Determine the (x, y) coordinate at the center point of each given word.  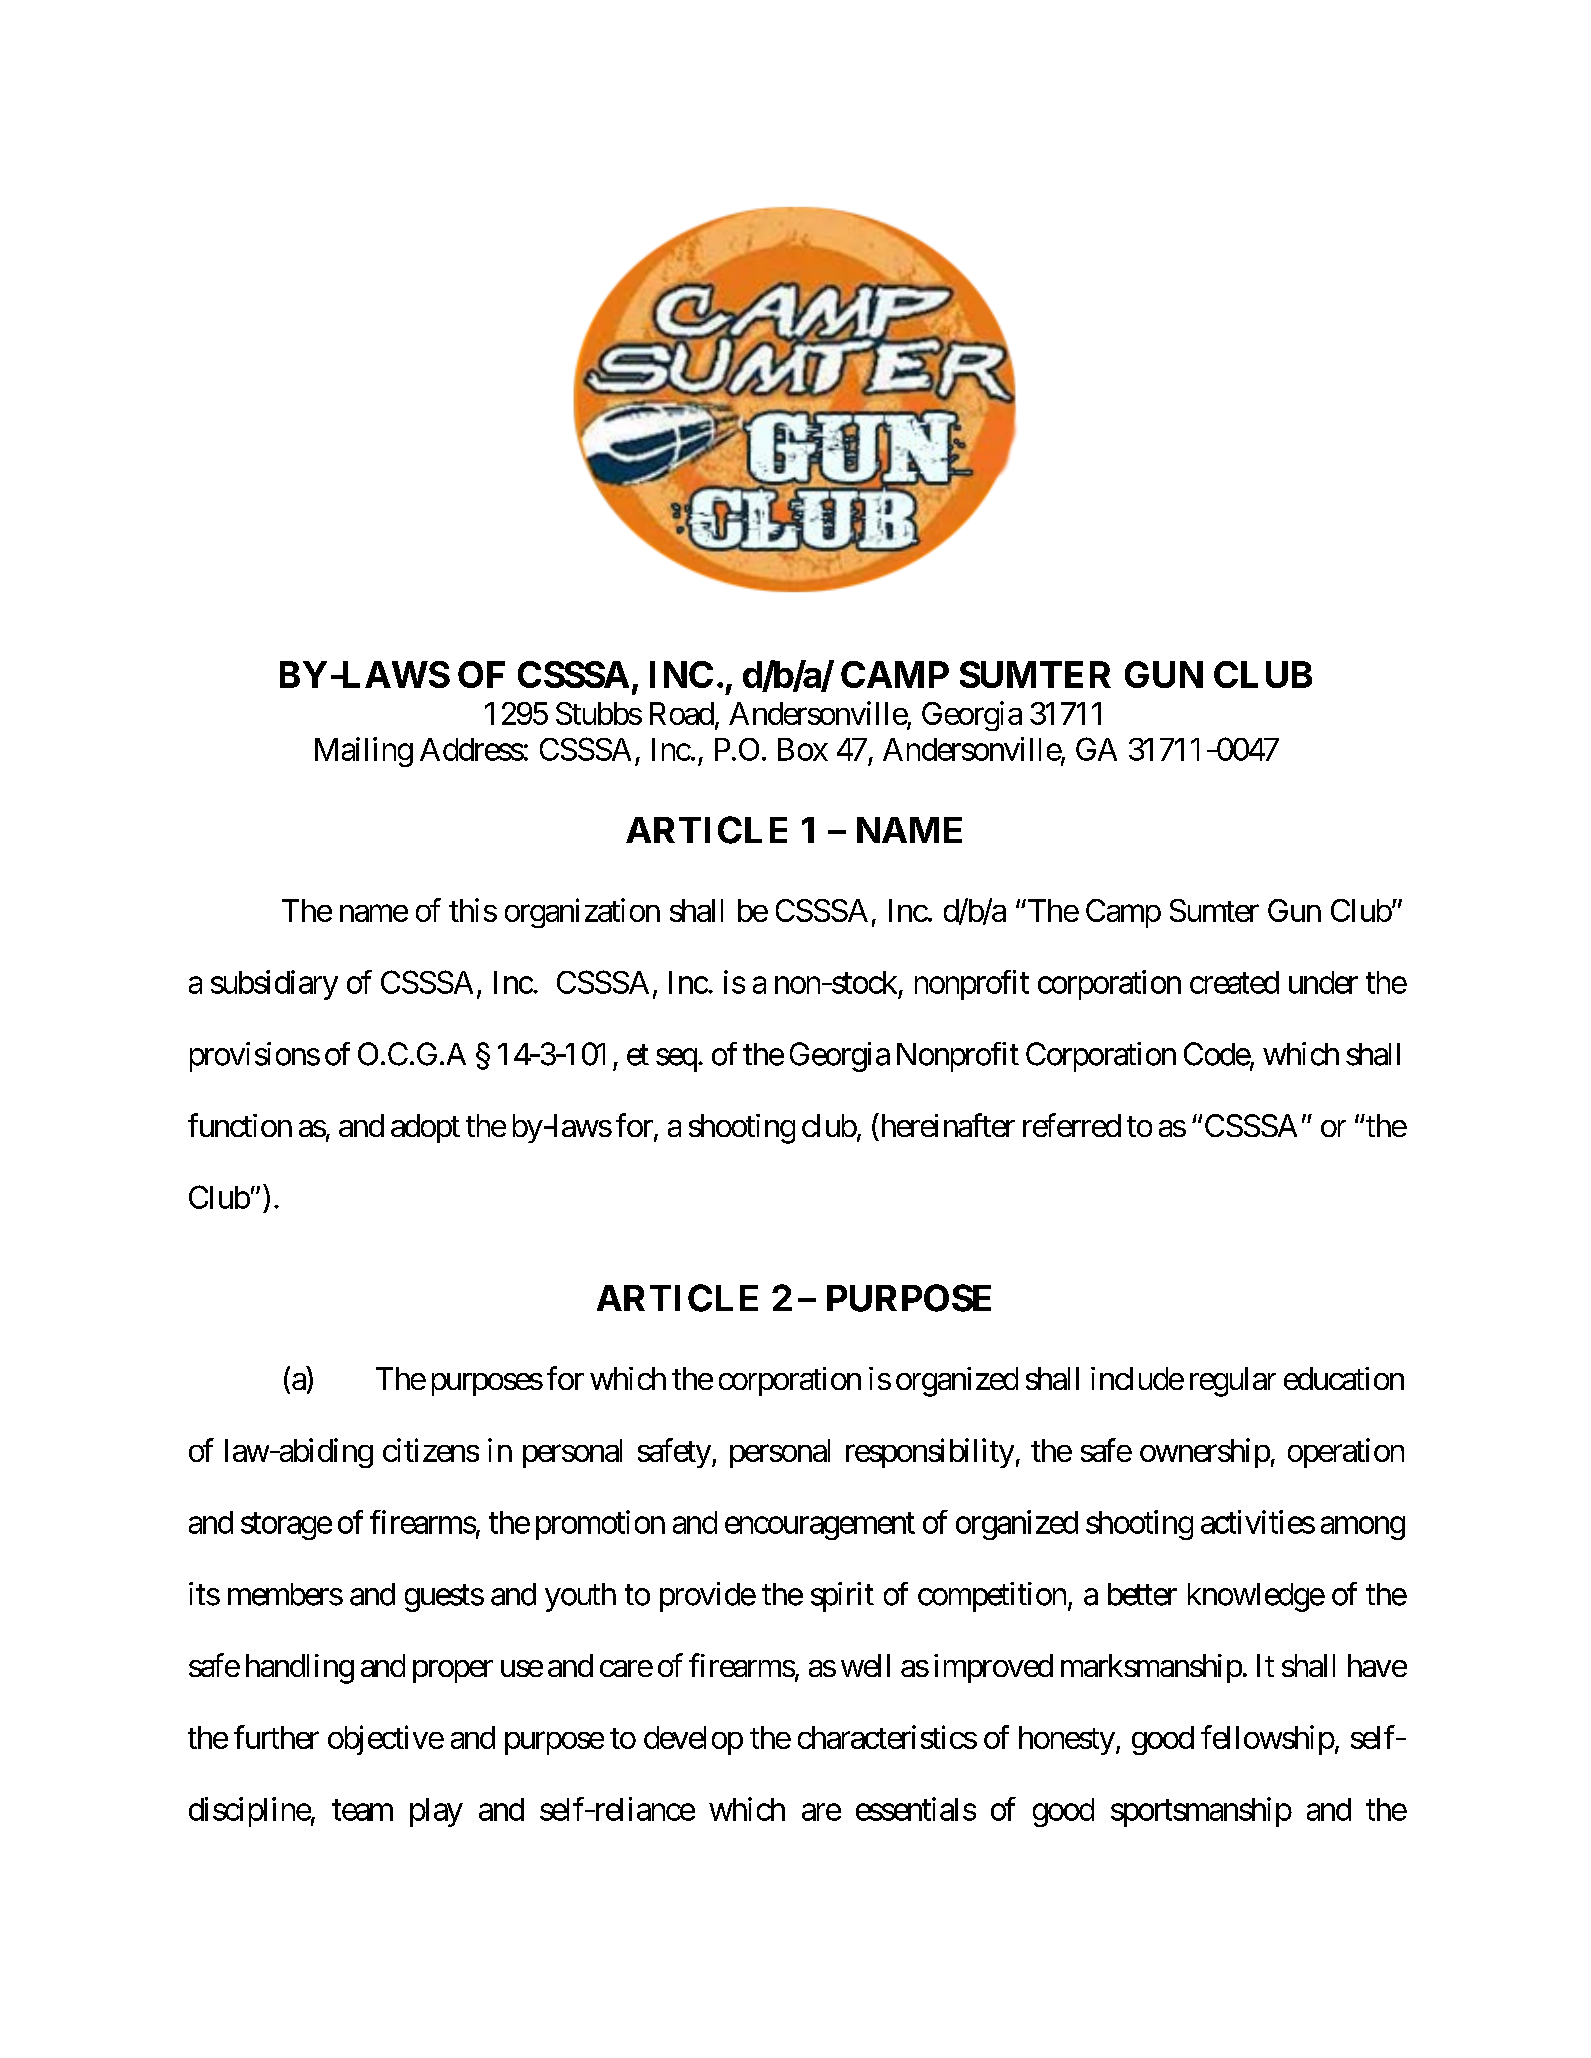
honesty (1067, 1740)
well (865, 1665)
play (436, 1812)
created (1234, 982)
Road (682, 713)
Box (803, 749)
